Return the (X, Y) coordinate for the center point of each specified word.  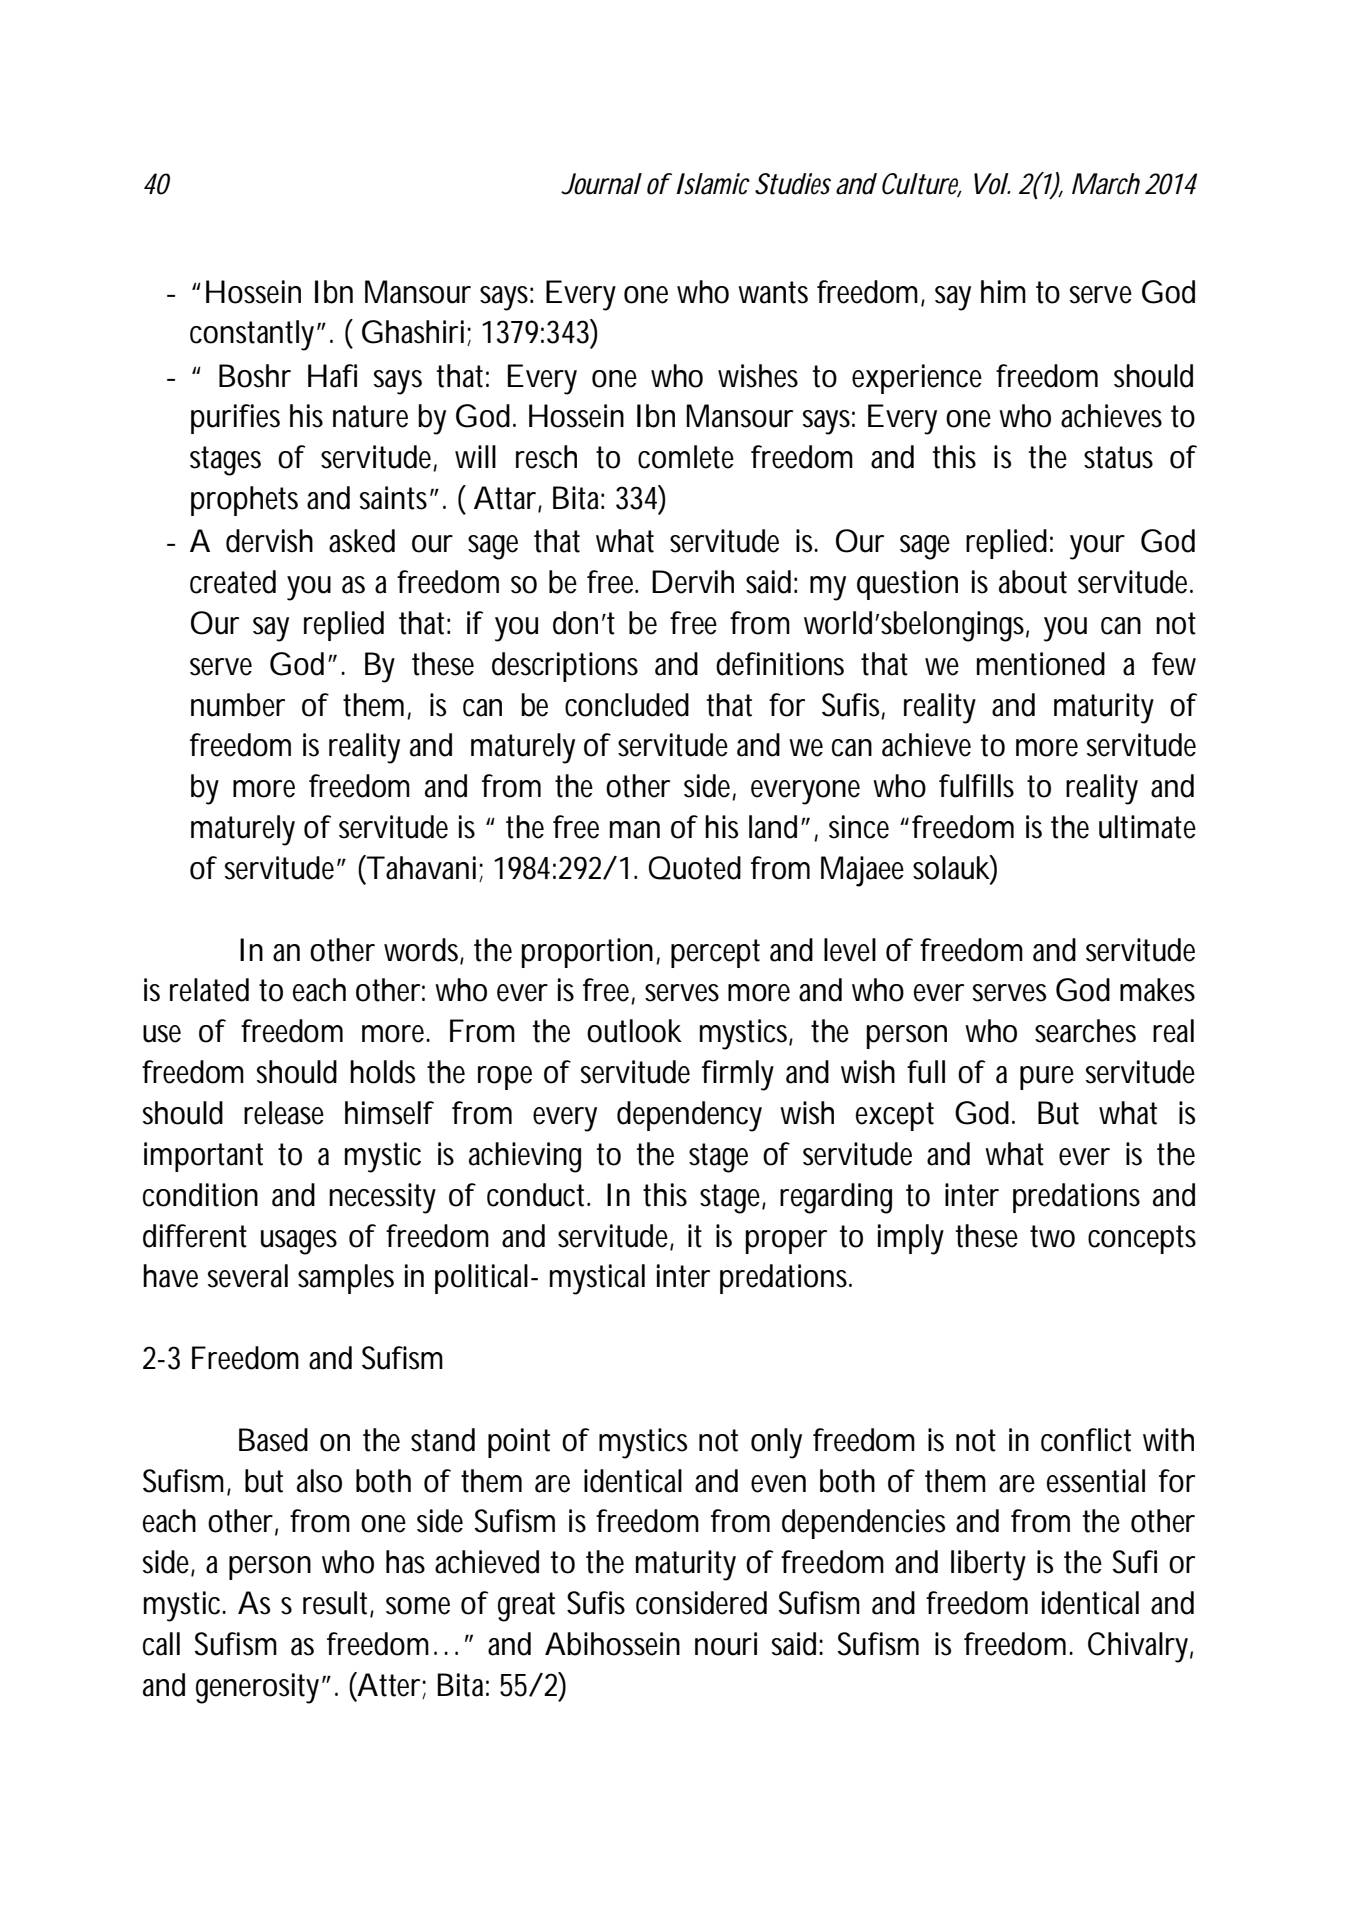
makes (1157, 990)
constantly (254, 335)
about (1033, 582)
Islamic (713, 184)
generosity (259, 1688)
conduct (538, 1195)
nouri (726, 1644)
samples (346, 1279)
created (233, 582)
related (209, 990)
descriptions (565, 667)
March (1106, 184)
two (1052, 1236)
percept (715, 953)
